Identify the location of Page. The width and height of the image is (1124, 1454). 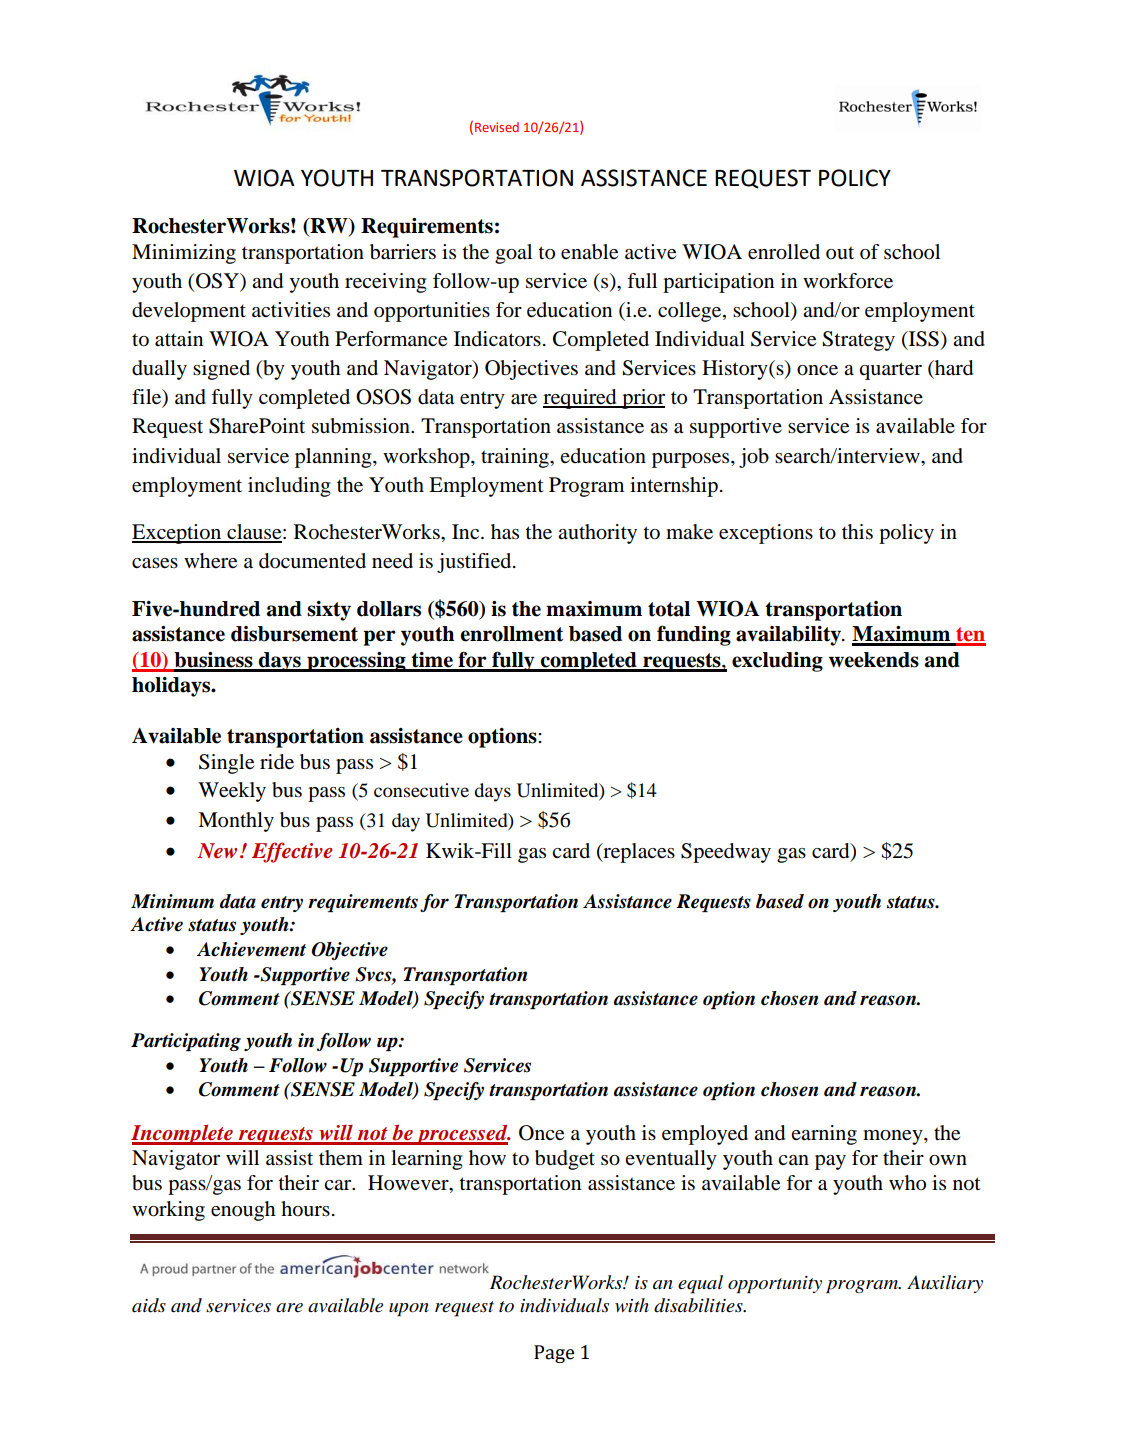
(554, 1354).
